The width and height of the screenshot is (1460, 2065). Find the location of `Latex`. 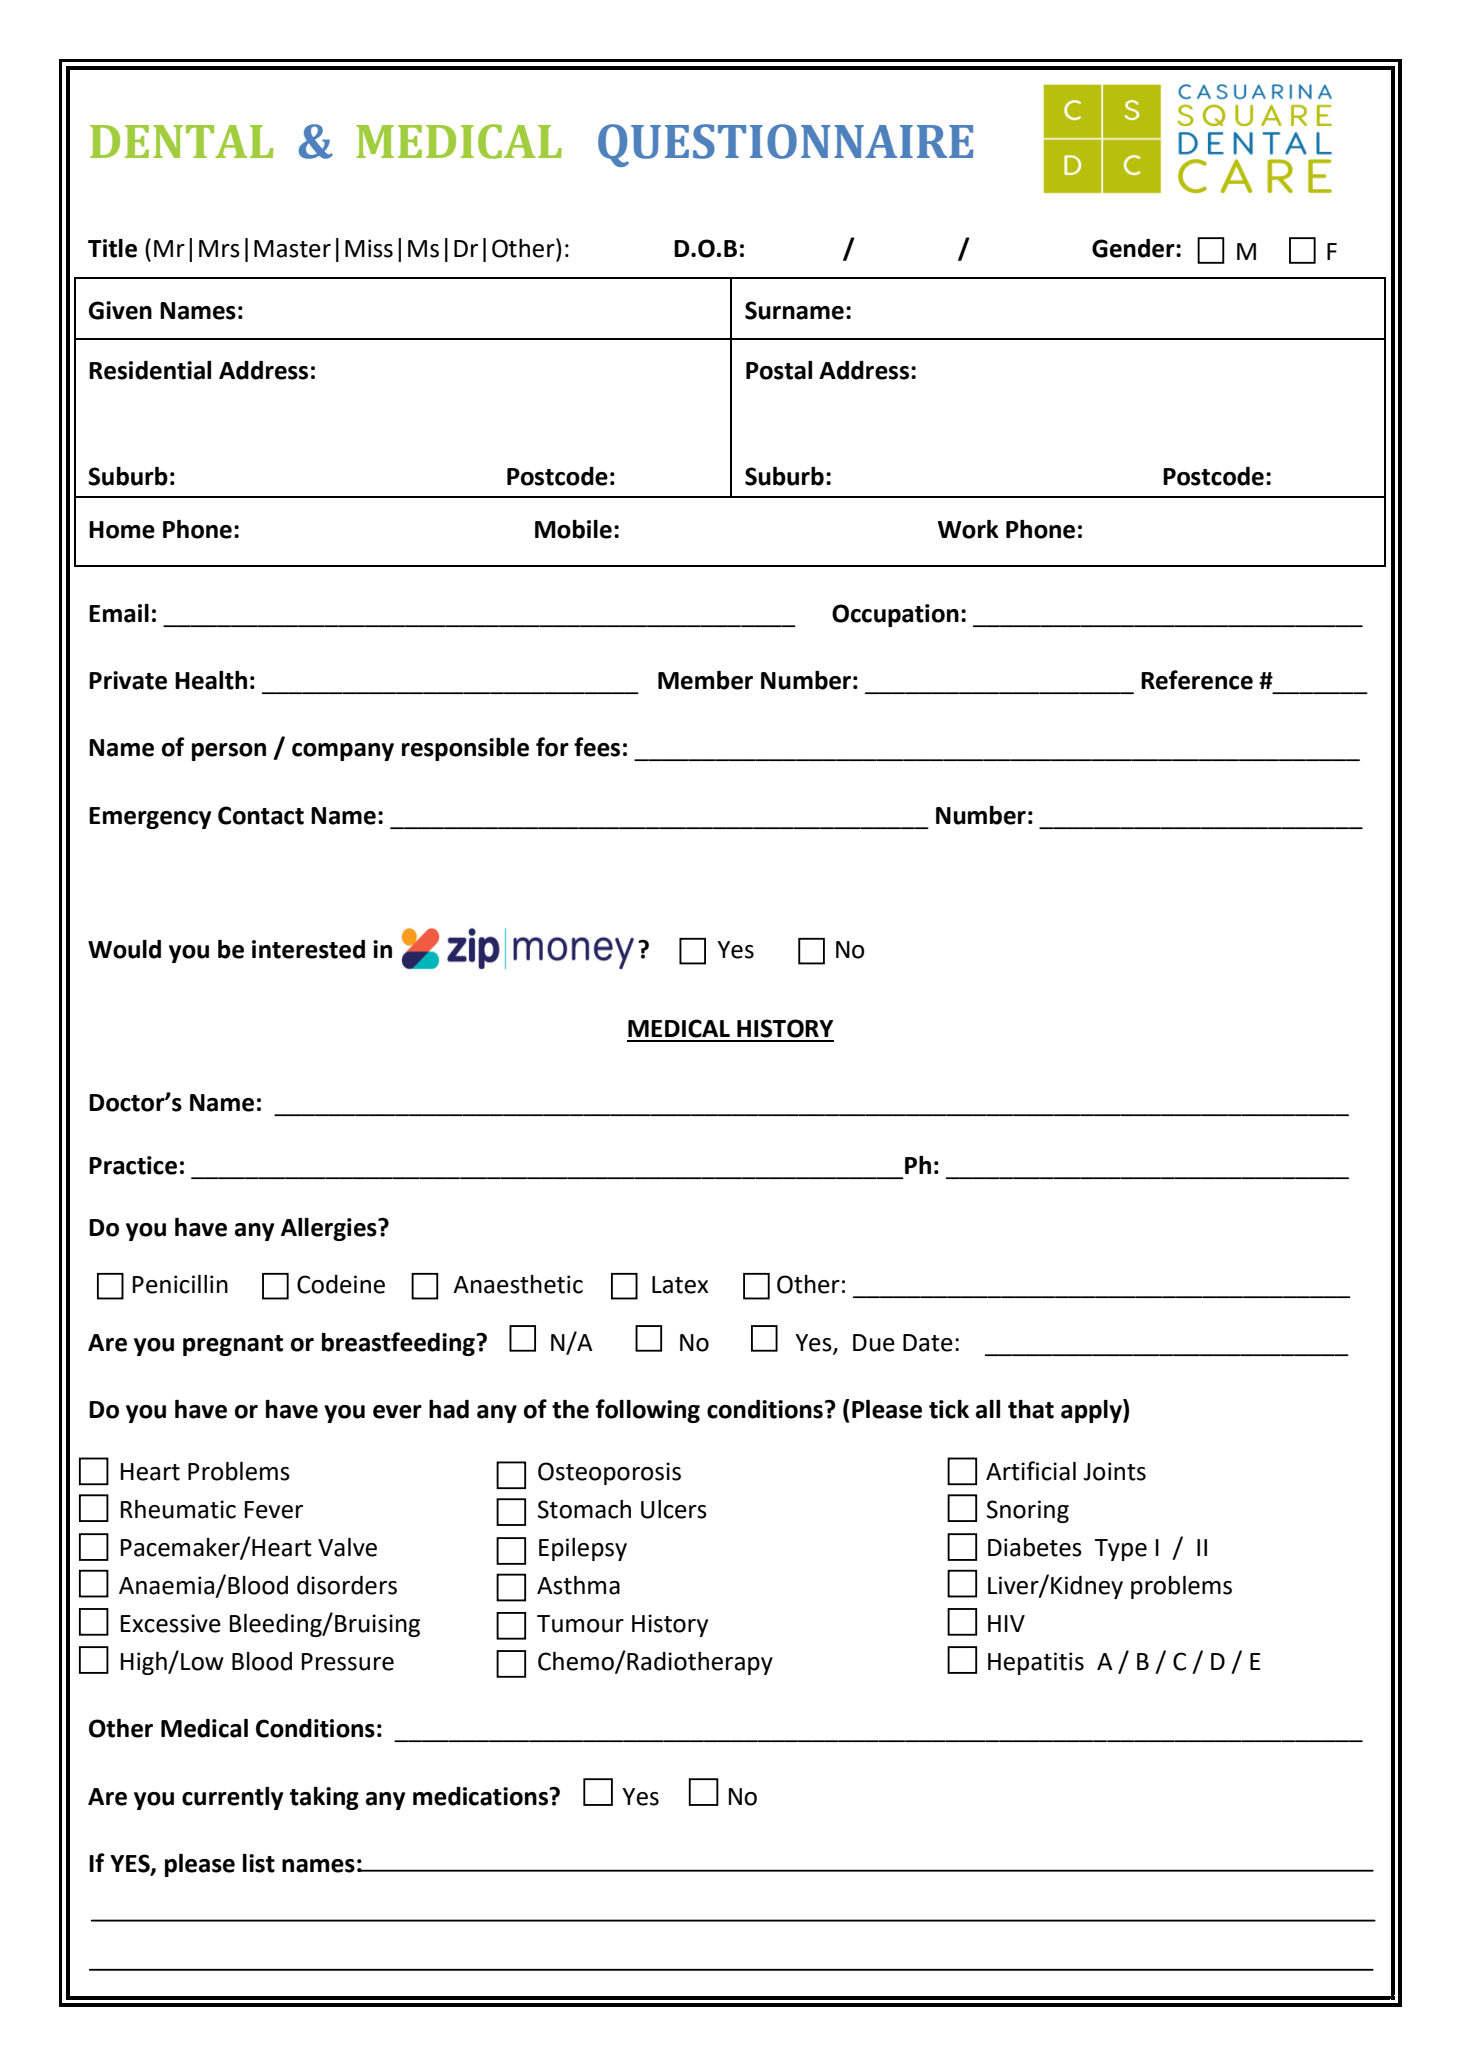

Latex is located at coordinates (680, 1285).
